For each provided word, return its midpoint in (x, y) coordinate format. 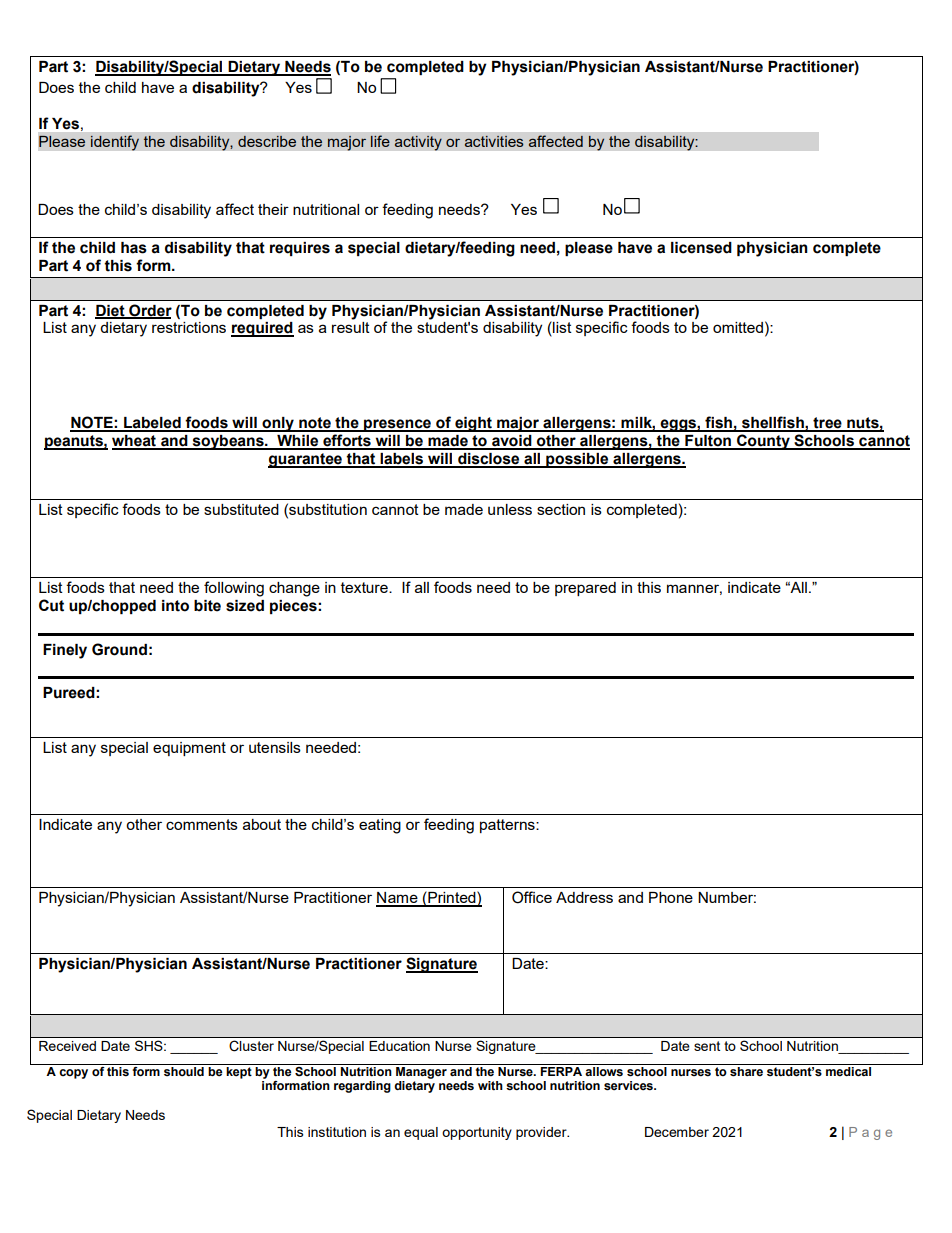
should (184, 1072)
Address (584, 897)
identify (115, 143)
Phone (671, 897)
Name (398, 899)
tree (827, 424)
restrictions (189, 327)
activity (418, 143)
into (175, 606)
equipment (189, 749)
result (351, 327)
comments (202, 824)
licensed (701, 248)
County (763, 442)
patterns (508, 826)
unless (510, 509)
